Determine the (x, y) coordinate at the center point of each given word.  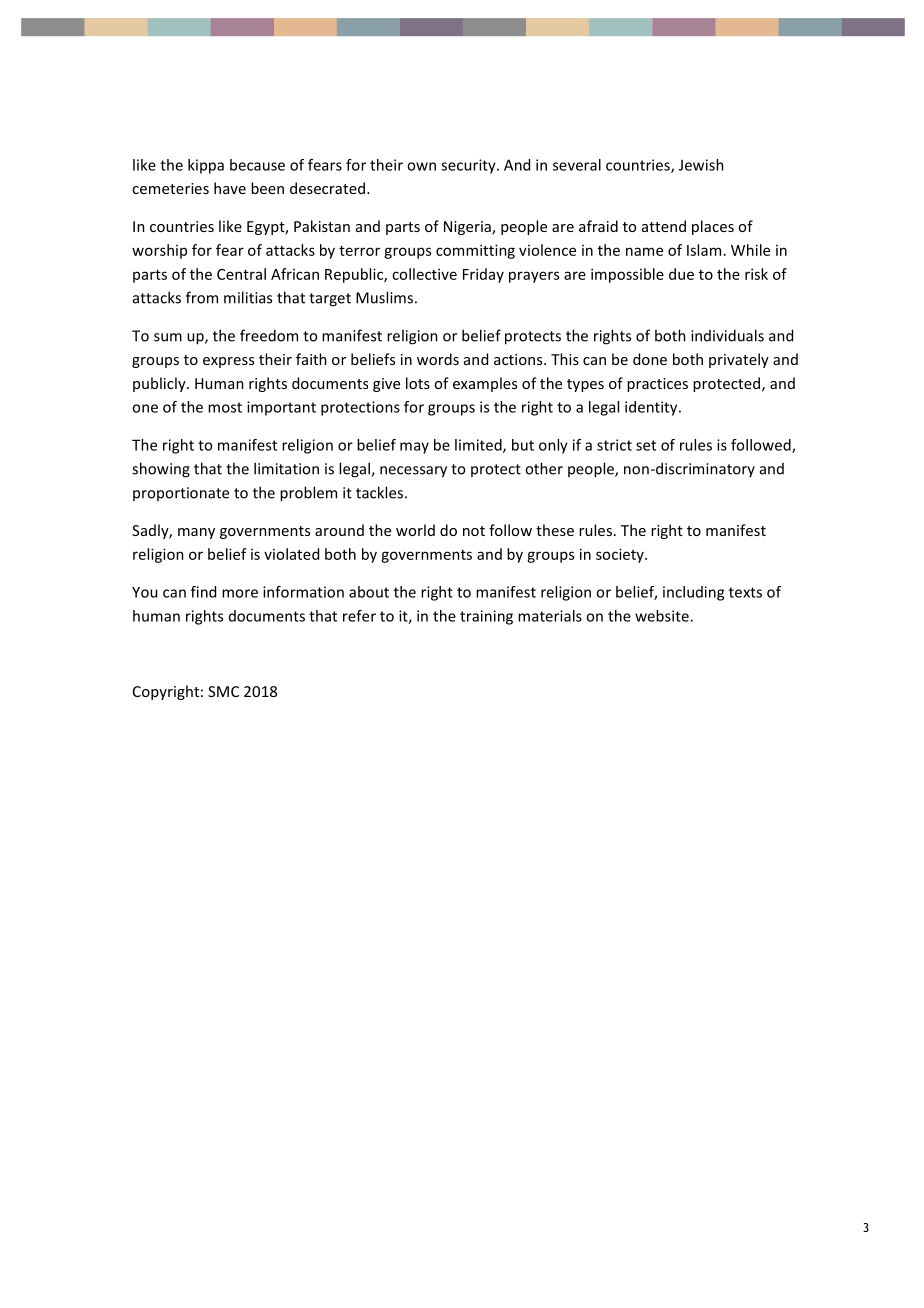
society (621, 555)
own (421, 166)
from (202, 297)
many (196, 533)
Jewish (701, 165)
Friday (483, 275)
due (681, 274)
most (225, 407)
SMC (223, 691)
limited (479, 446)
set (646, 445)
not (474, 531)
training (486, 617)
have (230, 188)
